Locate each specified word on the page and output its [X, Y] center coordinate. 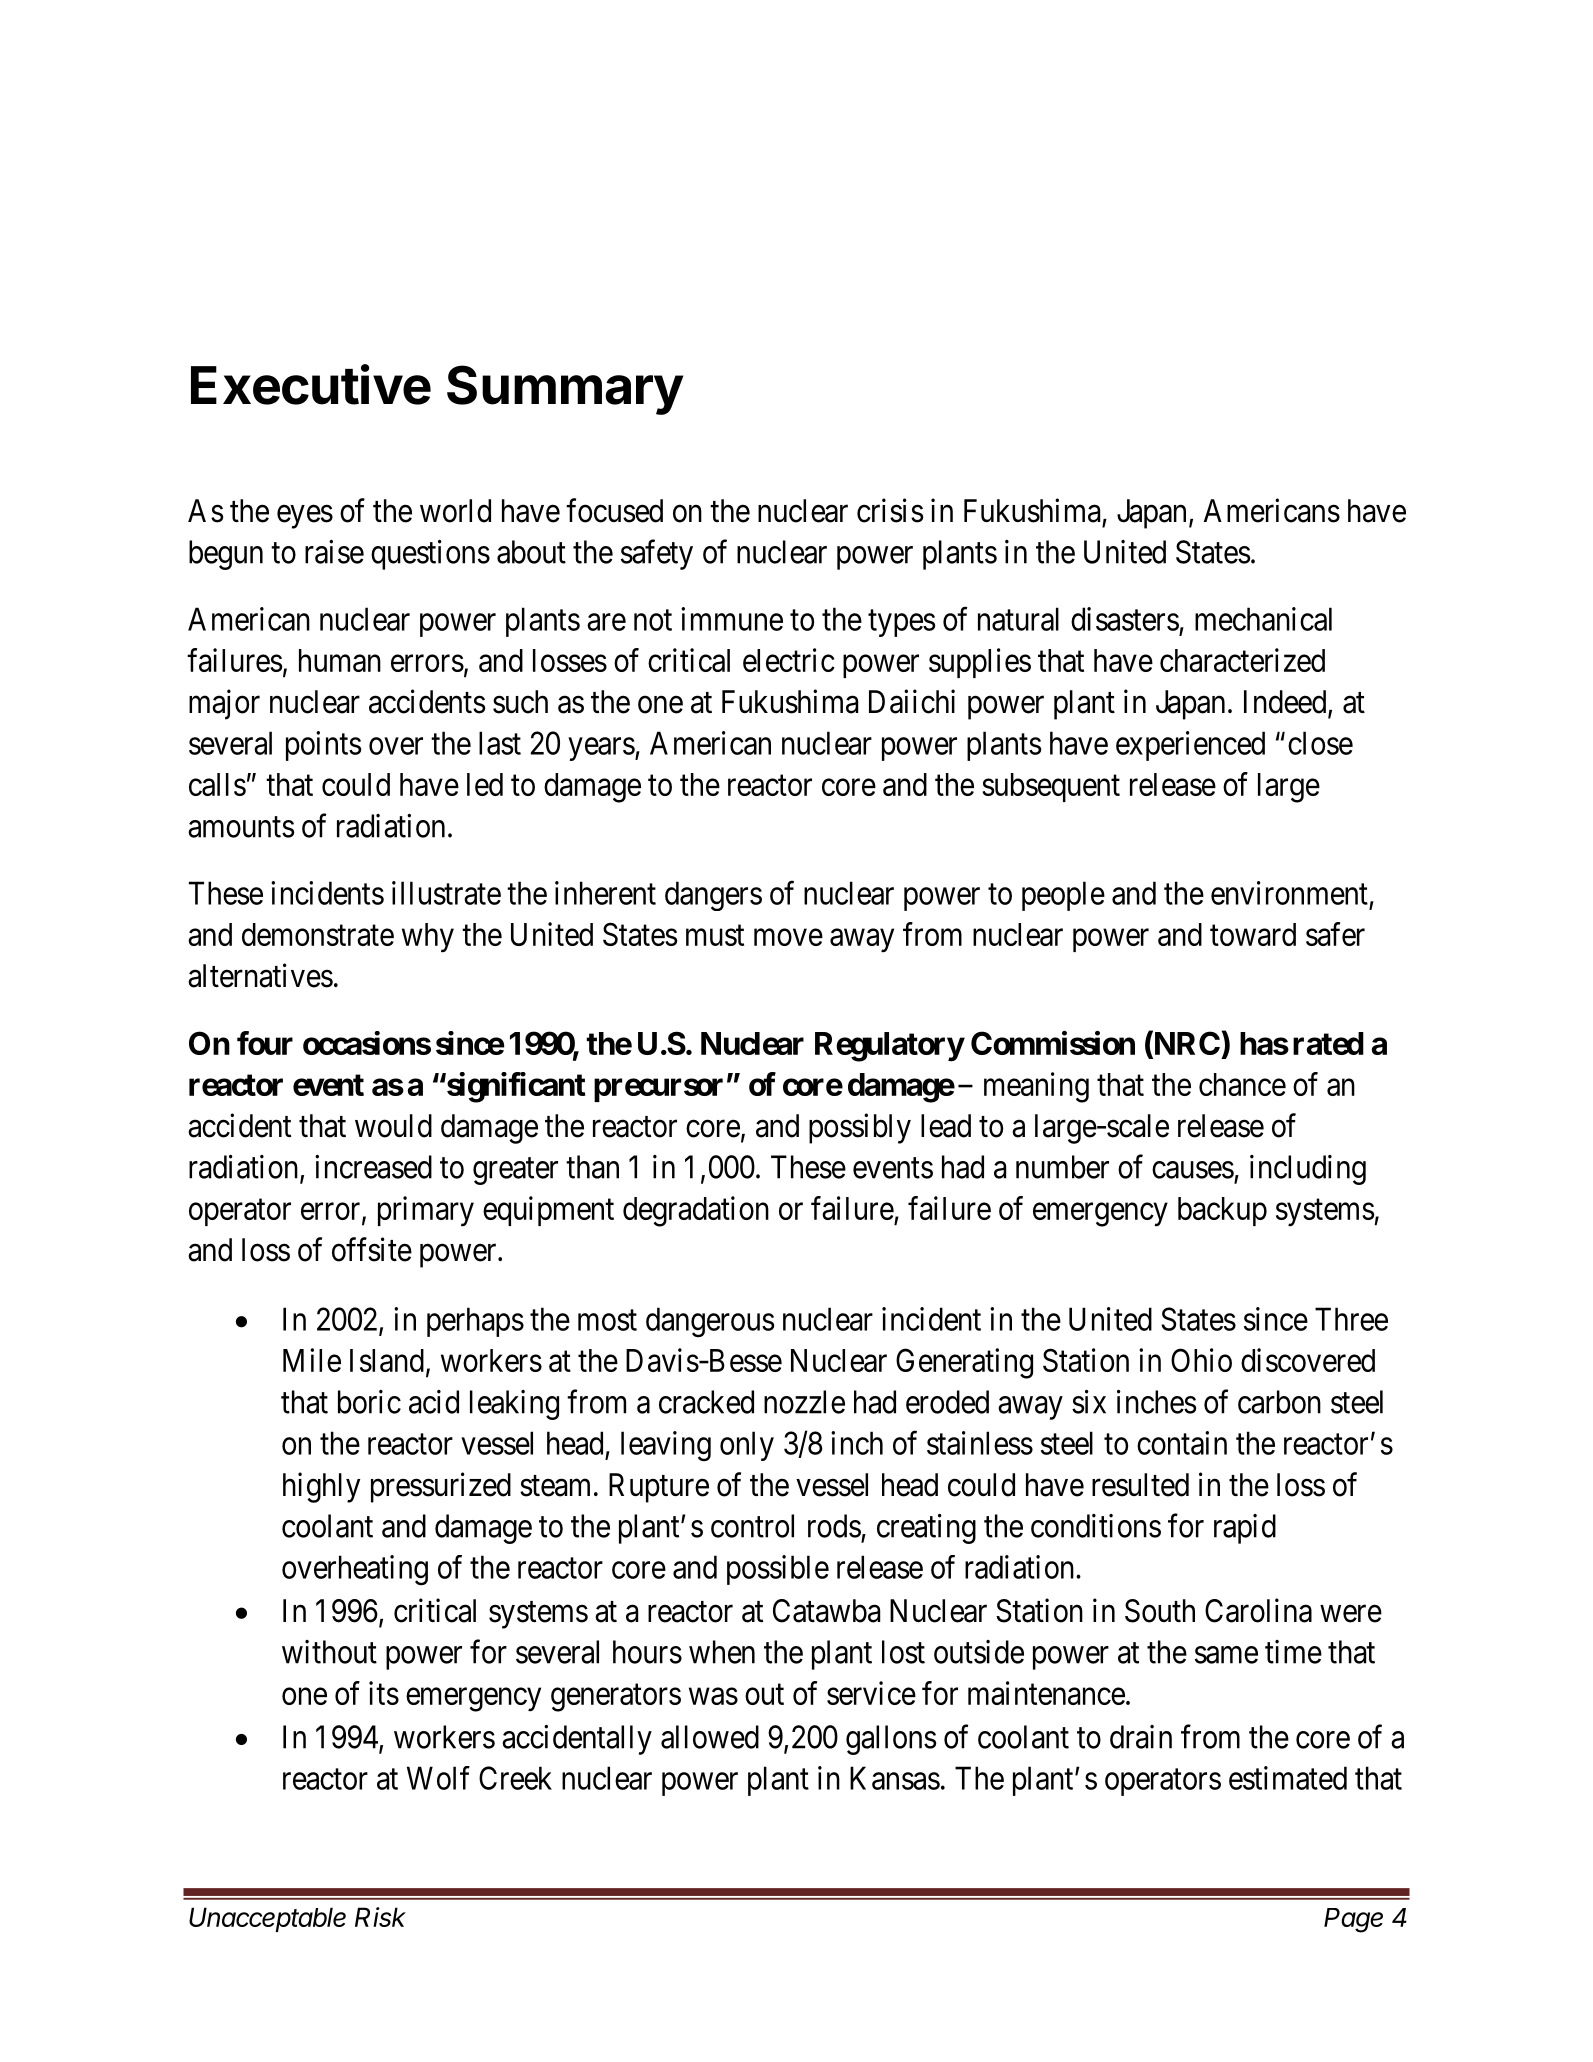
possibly [860, 1128]
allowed [710, 1737]
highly [321, 1487]
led [485, 784]
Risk [380, 1917]
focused [614, 510]
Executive [311, 384]
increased [373, 1167]
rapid [1245, 1529]
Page [1353, 1920]
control [752, 1526]
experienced [1190, 746]
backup [1222, 1211]
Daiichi [912, 701]
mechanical [1263, 619]
